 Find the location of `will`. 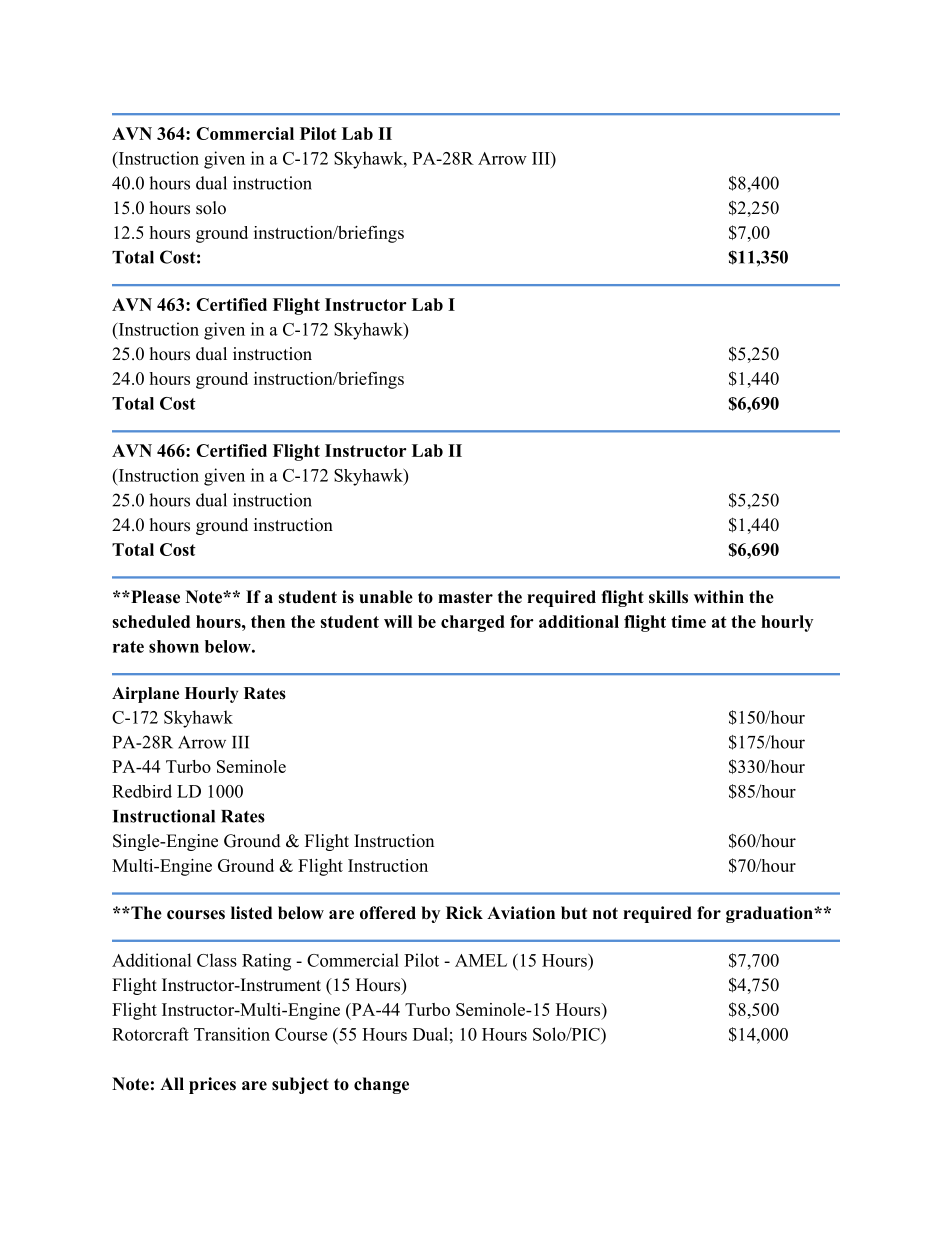

will is located at coordinates (398, 621).
